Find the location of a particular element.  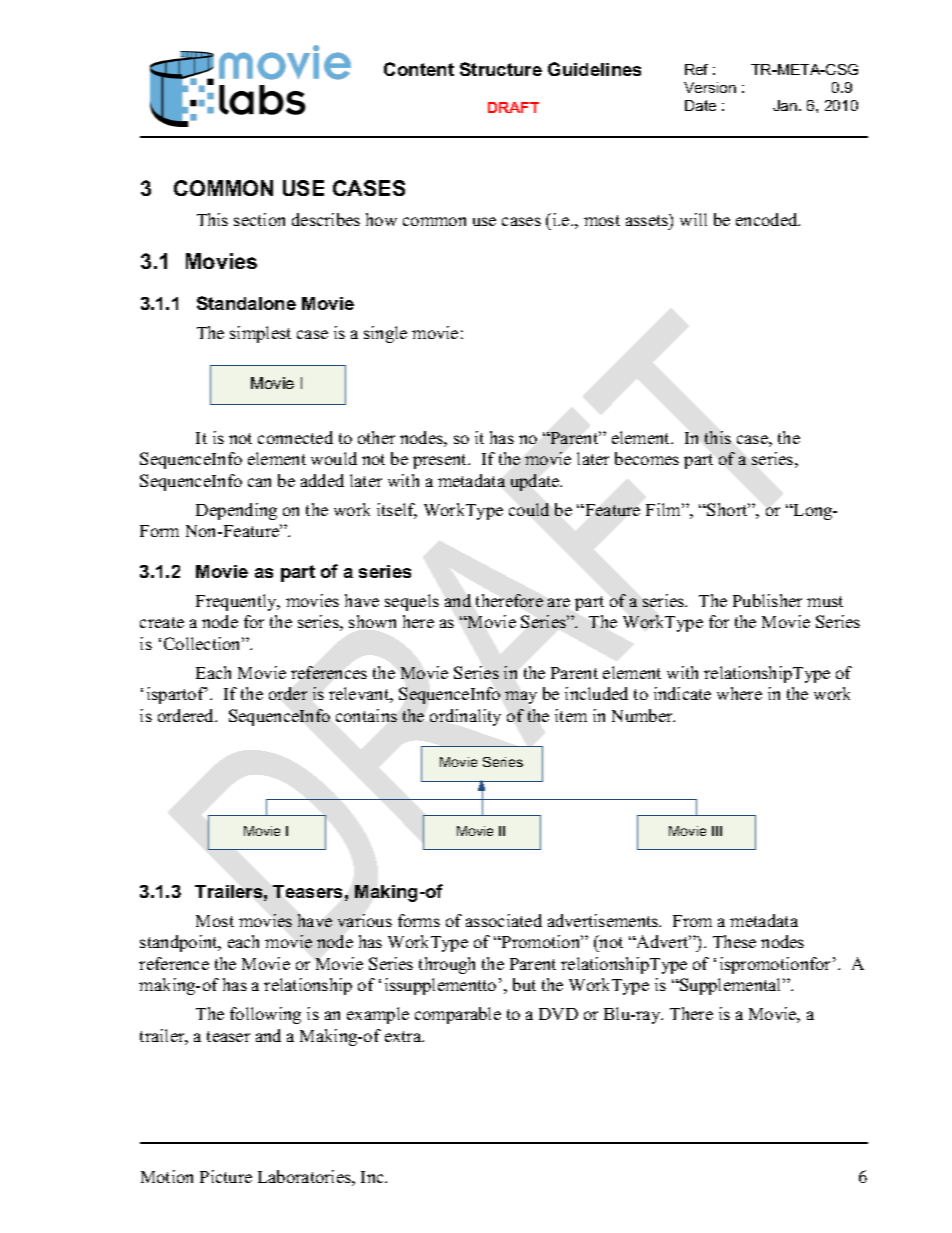

associated is located at coordinates (504, 920).
